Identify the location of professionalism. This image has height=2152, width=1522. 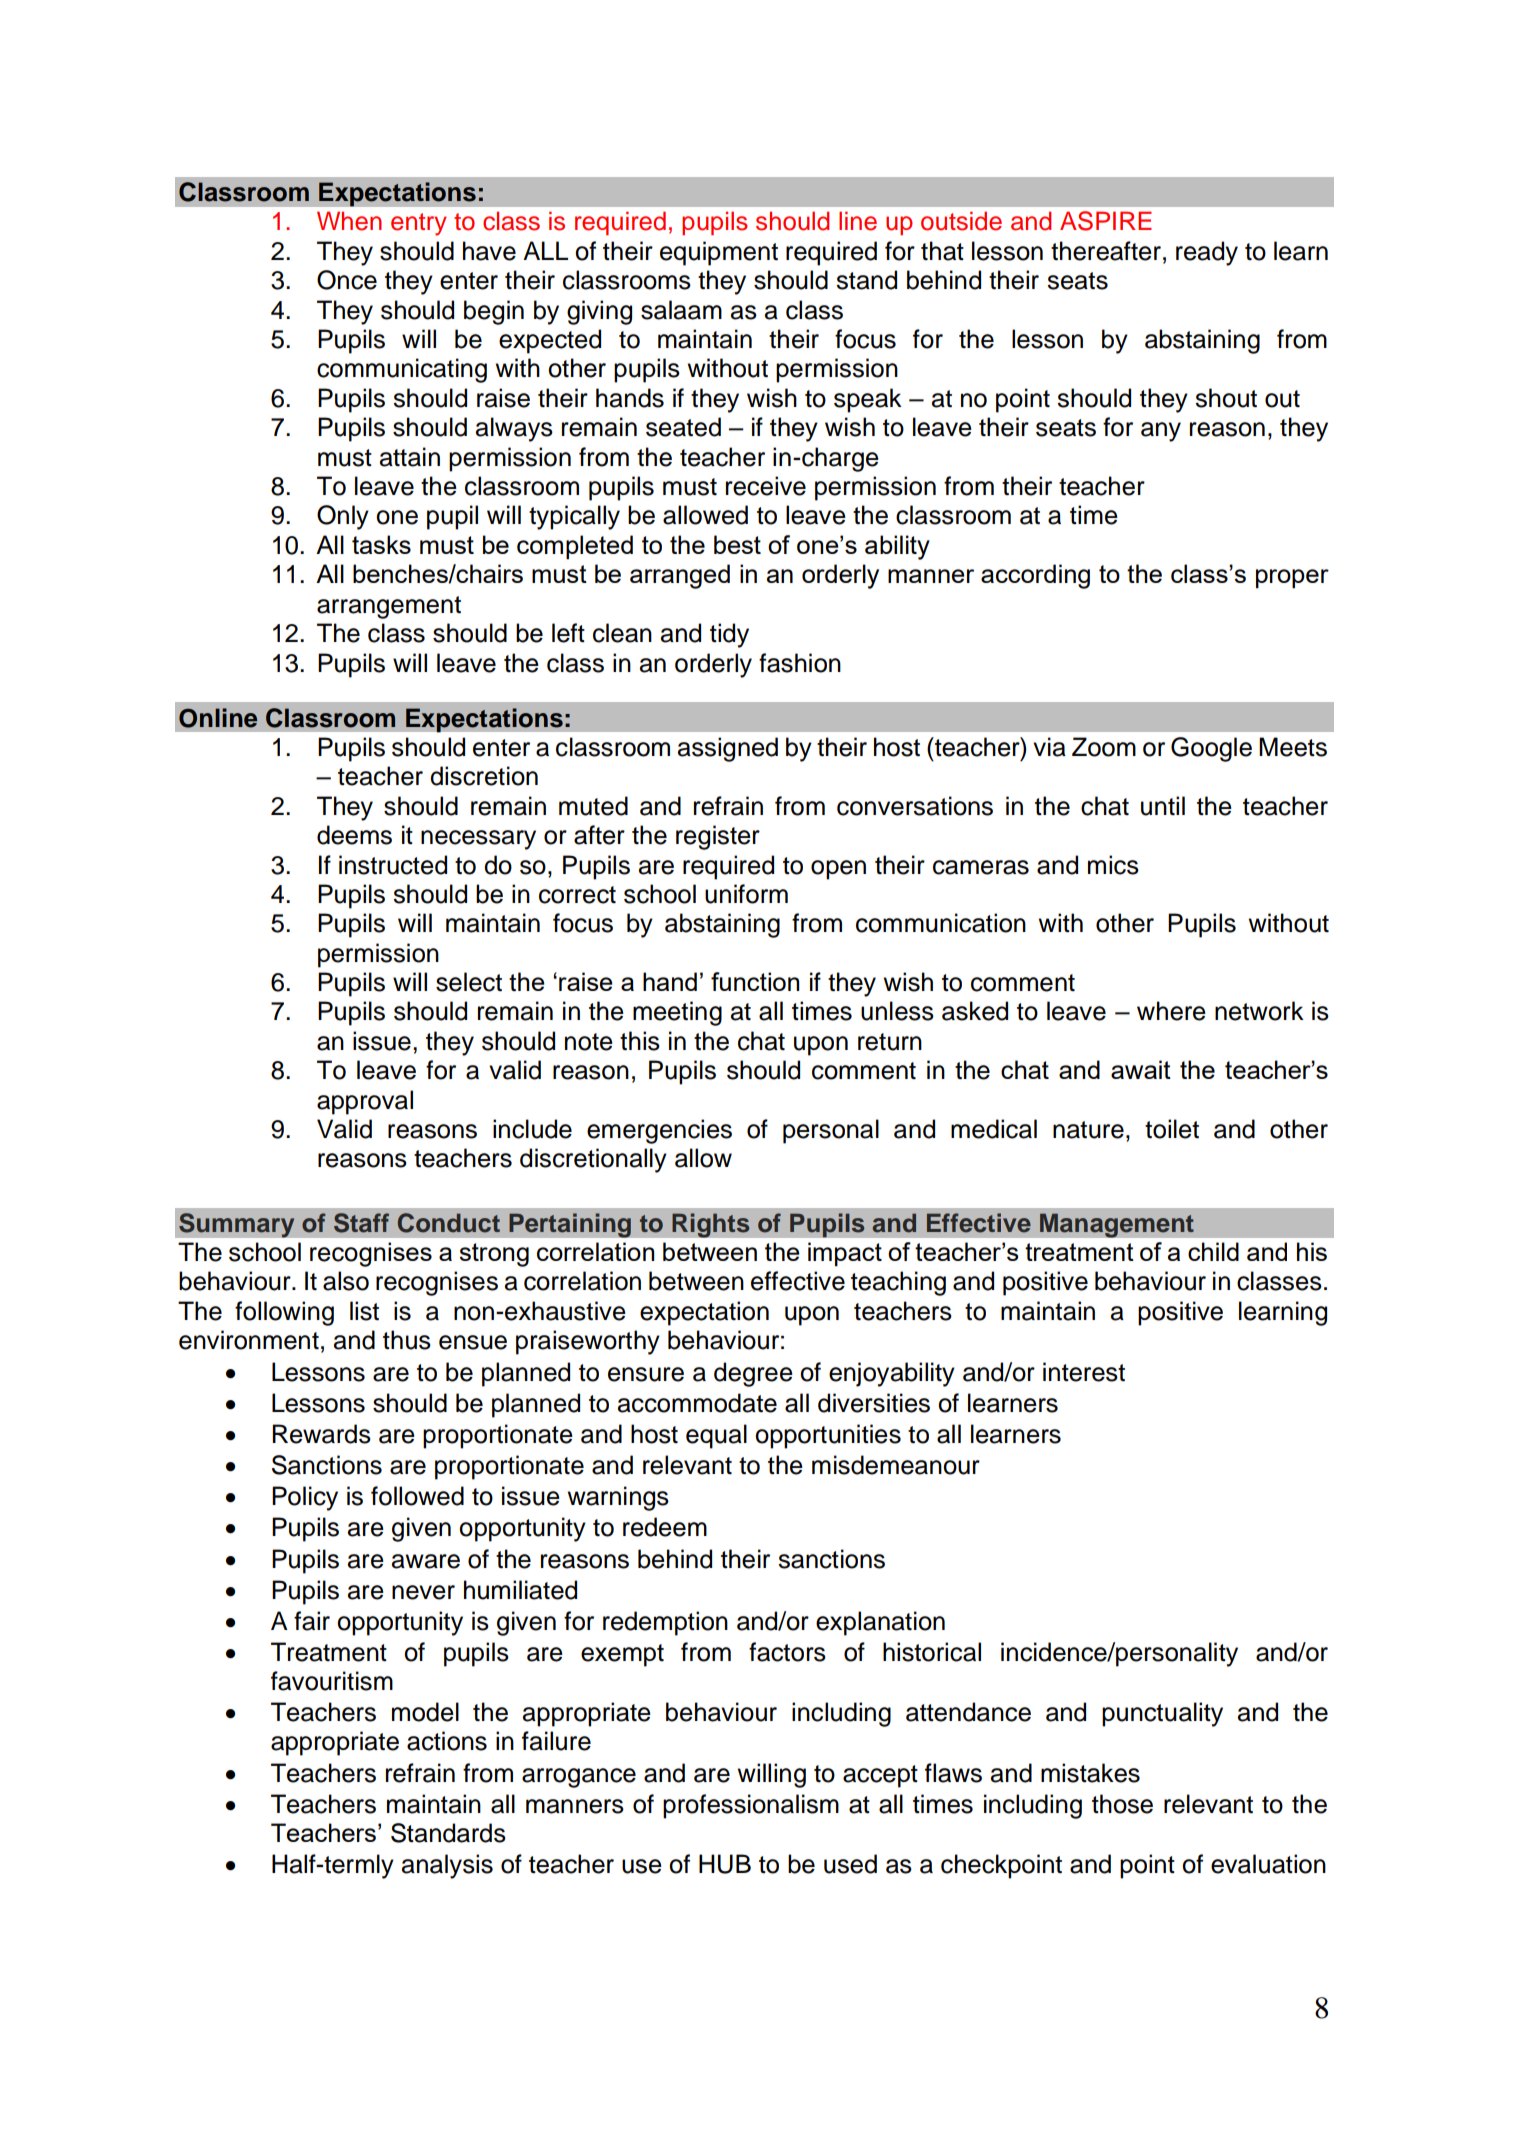
(751, 1806).
